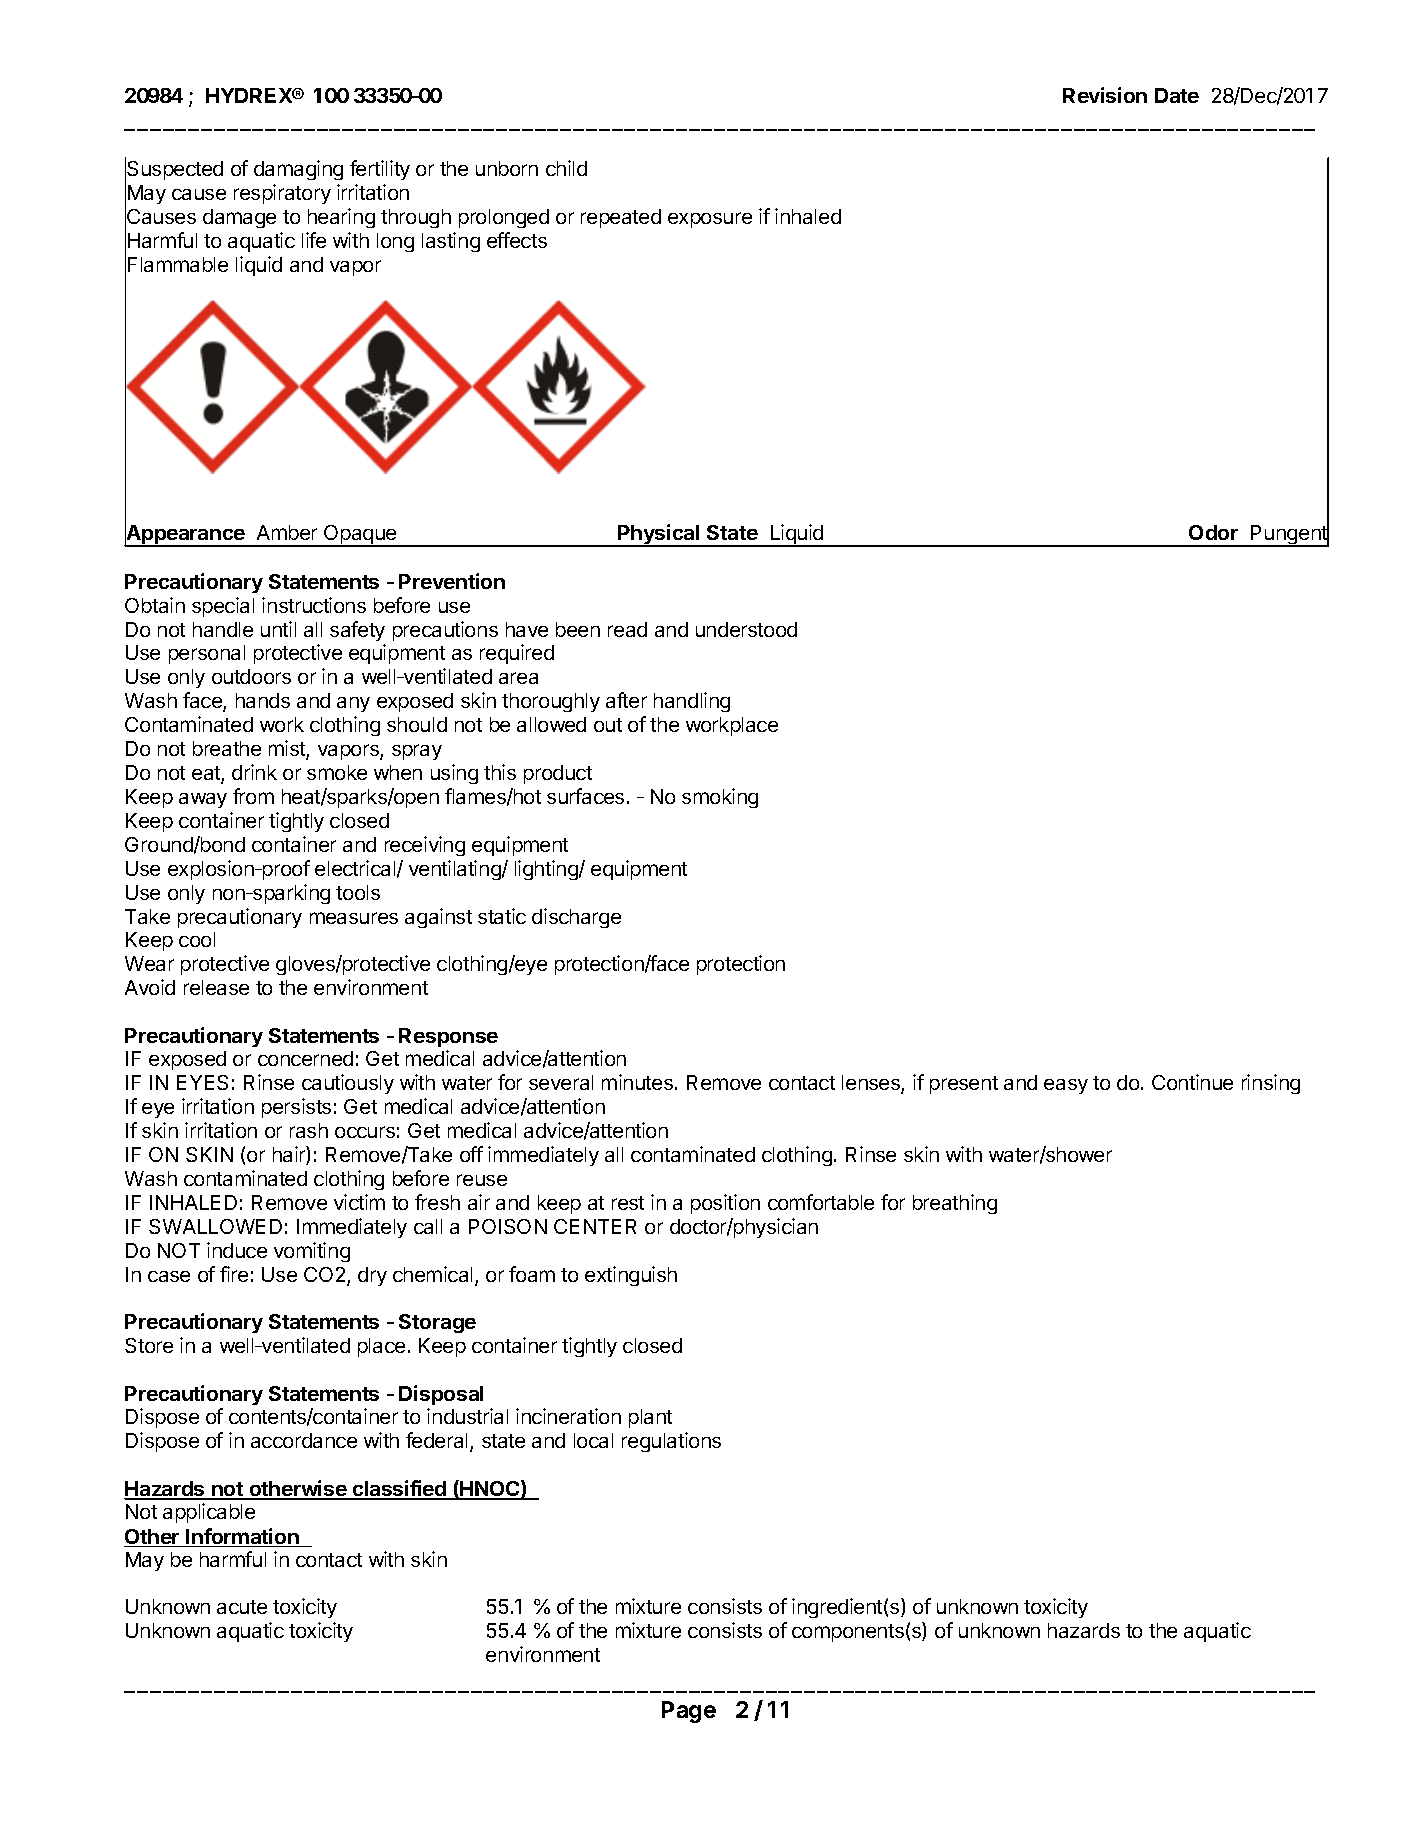 This page has height=1830, width=1414. I want to click on Revision, so click(1105, 95).
